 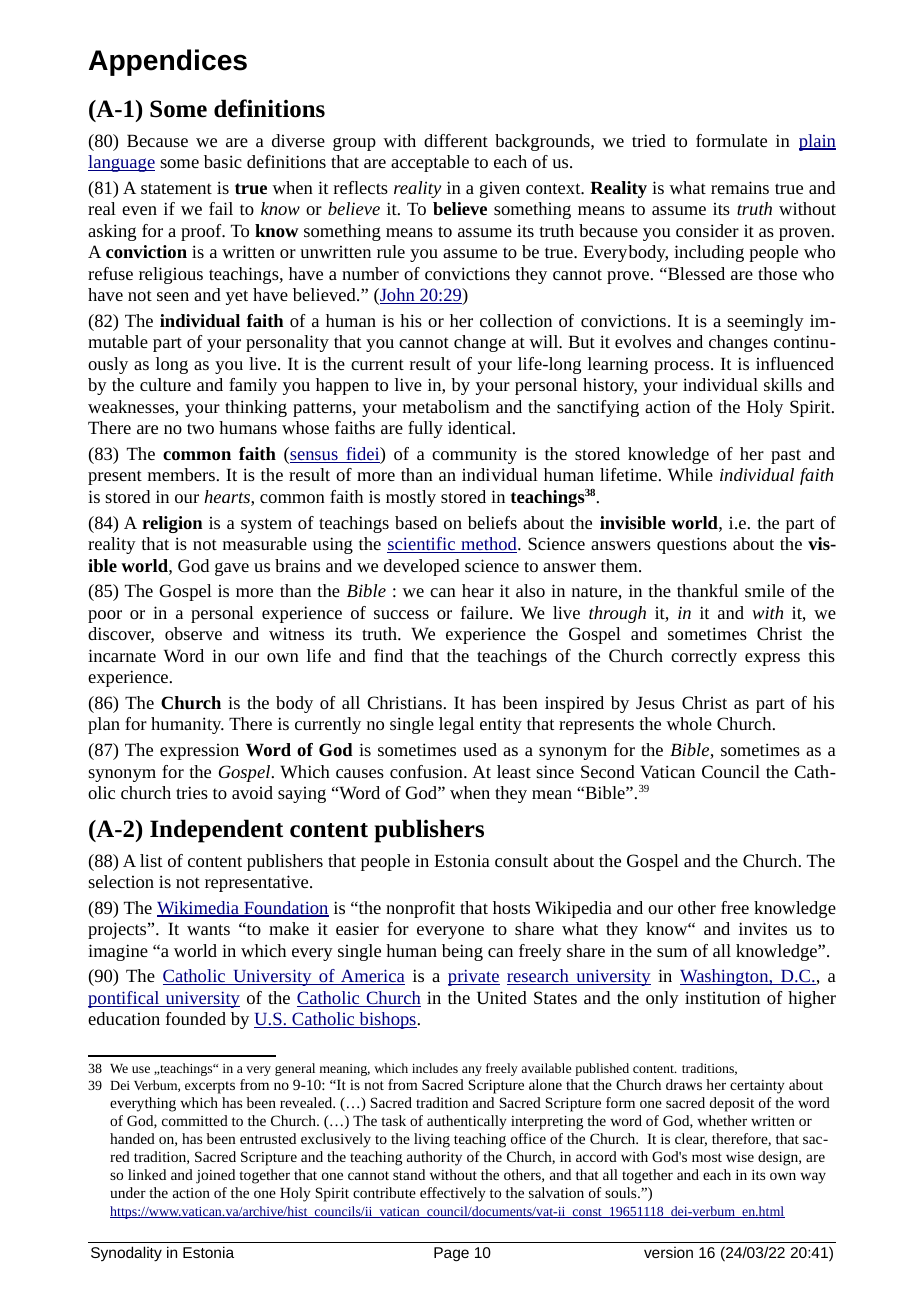 I want to click on different, so click(x=456, y=140).
